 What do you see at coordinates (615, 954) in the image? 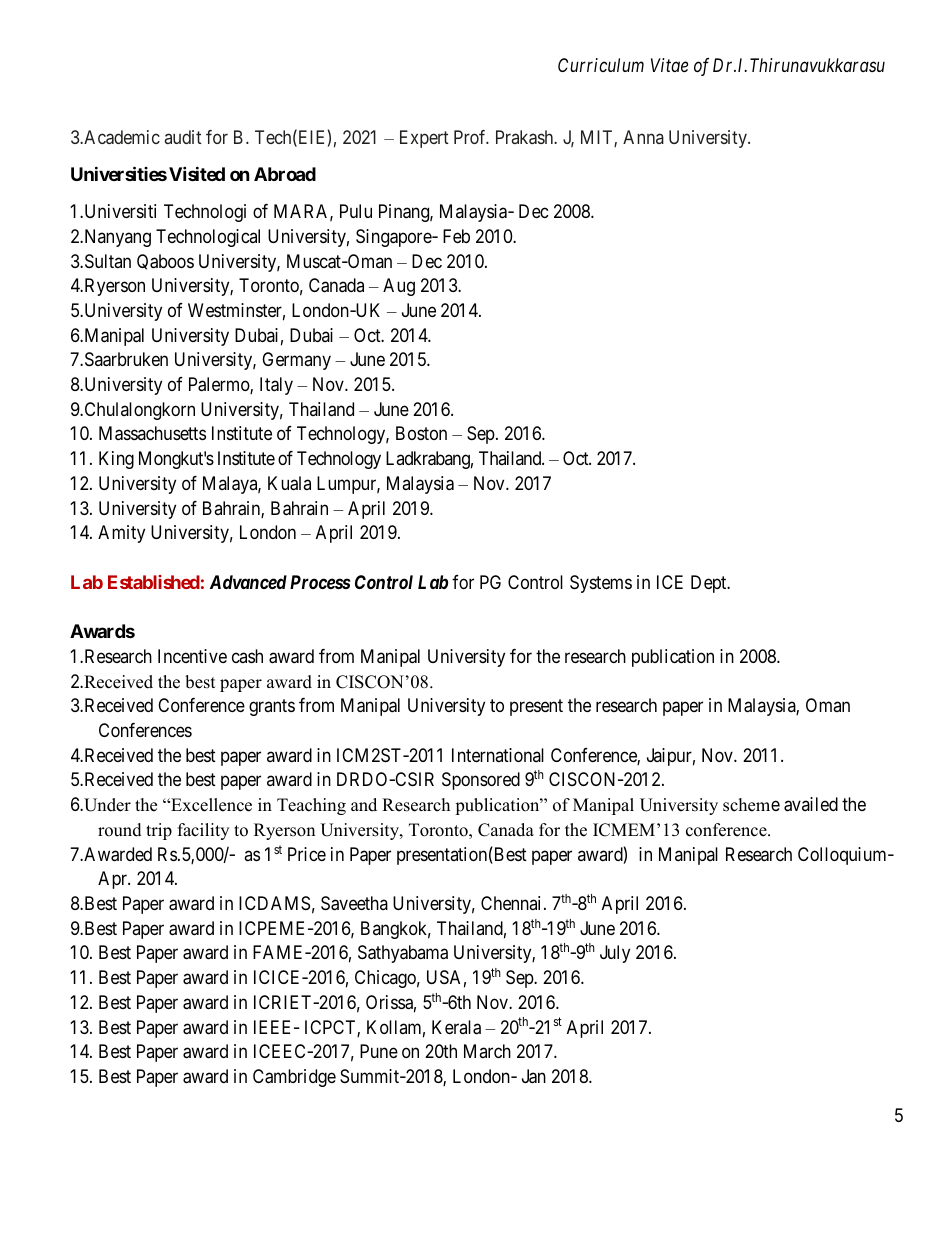
I see `July` at bounding box center [615, 954].
